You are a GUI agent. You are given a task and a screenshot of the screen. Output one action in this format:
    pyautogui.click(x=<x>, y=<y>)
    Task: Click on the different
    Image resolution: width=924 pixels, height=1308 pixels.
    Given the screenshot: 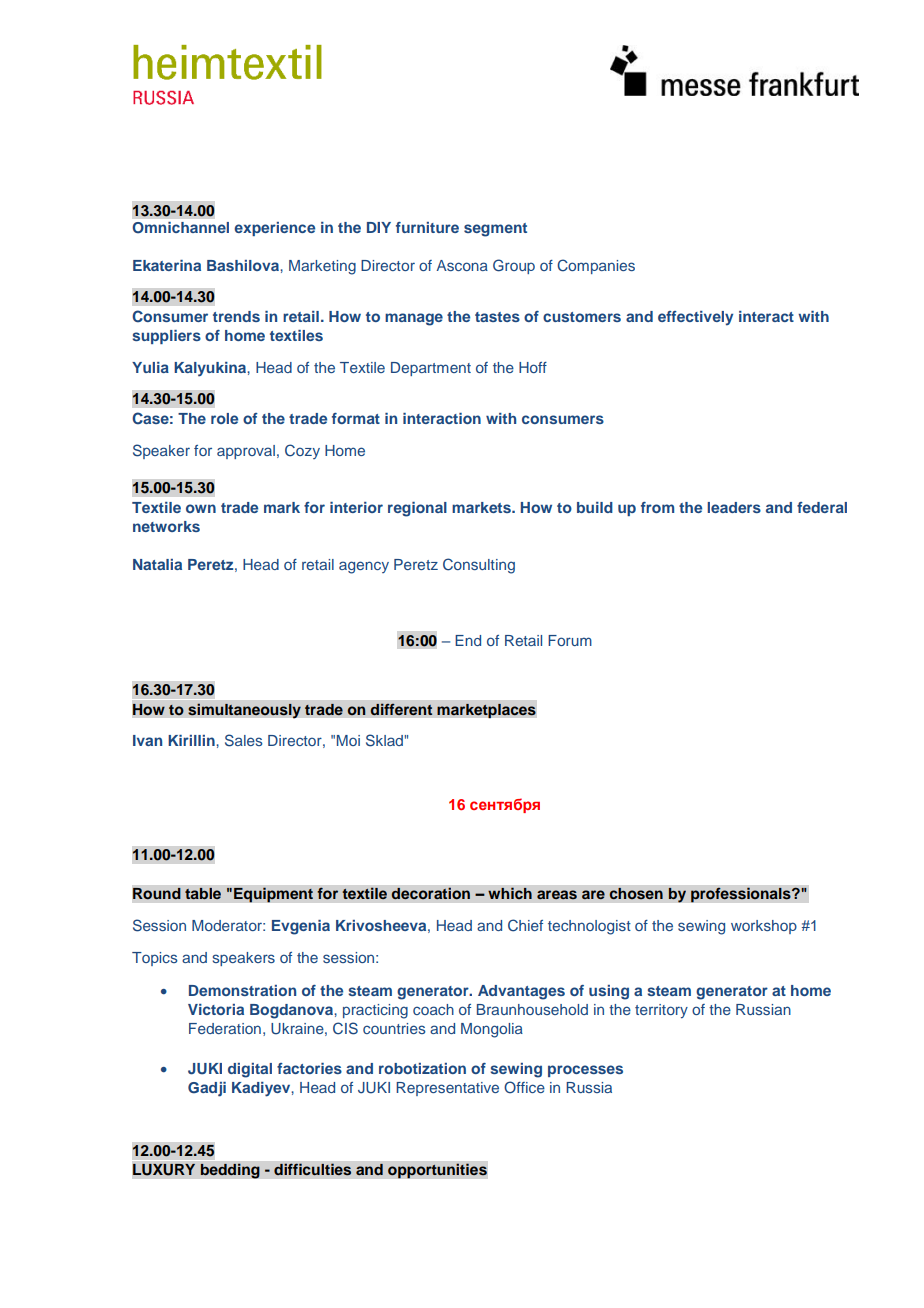 What is the action you would take?
    pyautogui.click(x=401, y=709)
